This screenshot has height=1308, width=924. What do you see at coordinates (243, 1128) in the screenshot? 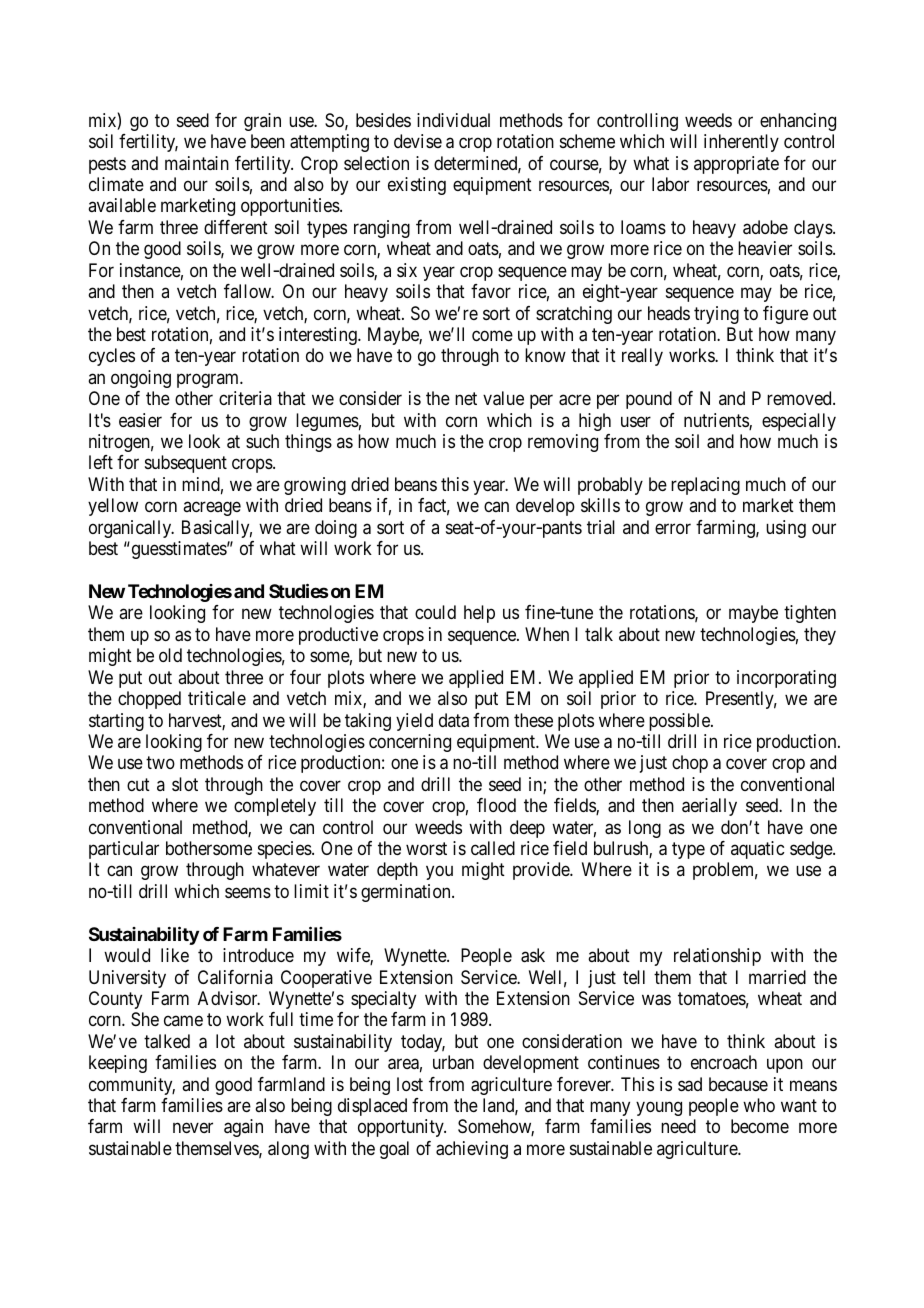
I see `again` at bounding box center [243, 1128].
